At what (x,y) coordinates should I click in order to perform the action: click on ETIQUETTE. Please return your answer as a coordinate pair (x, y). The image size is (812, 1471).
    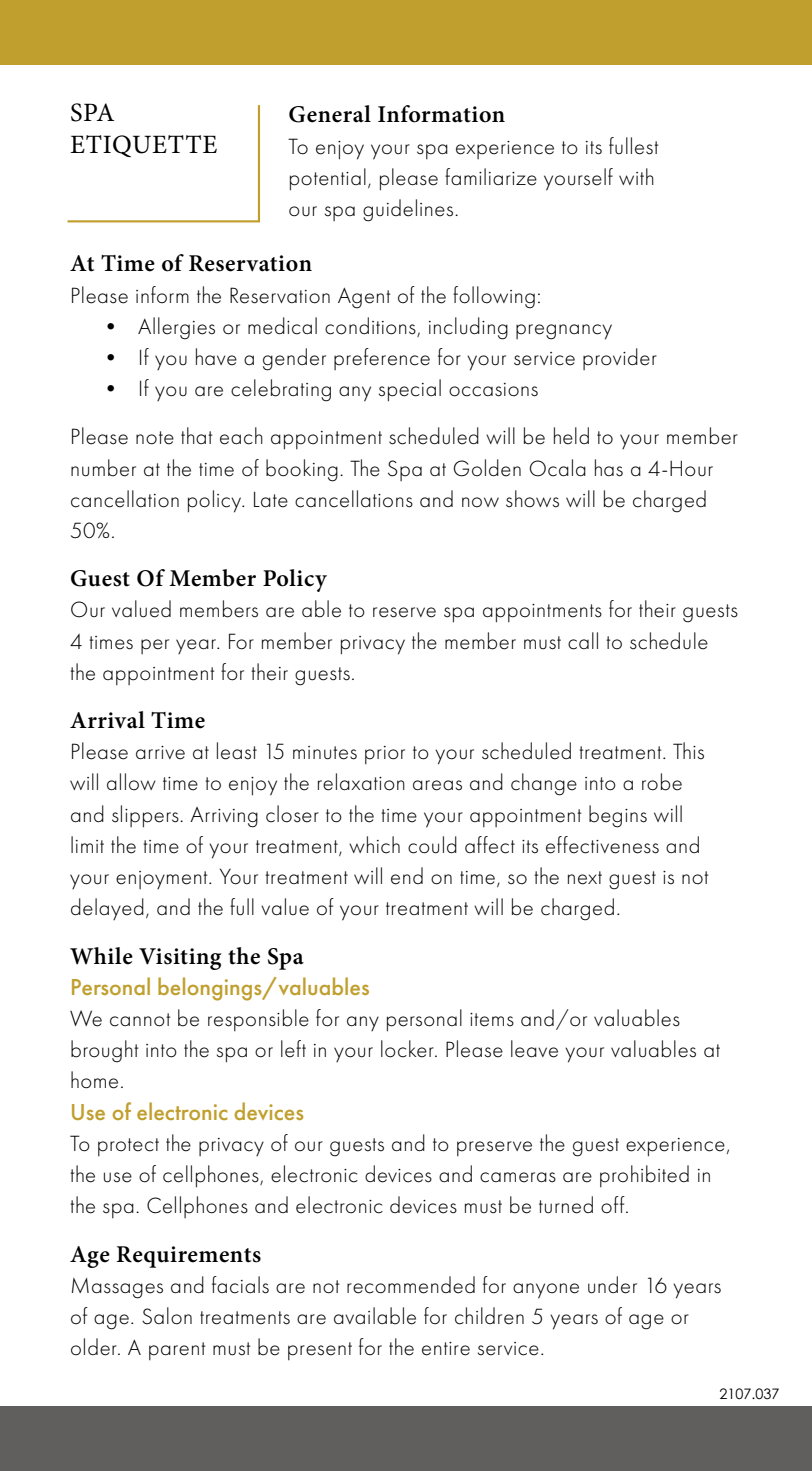
    Looking at the image, I should click on (143, 146).
